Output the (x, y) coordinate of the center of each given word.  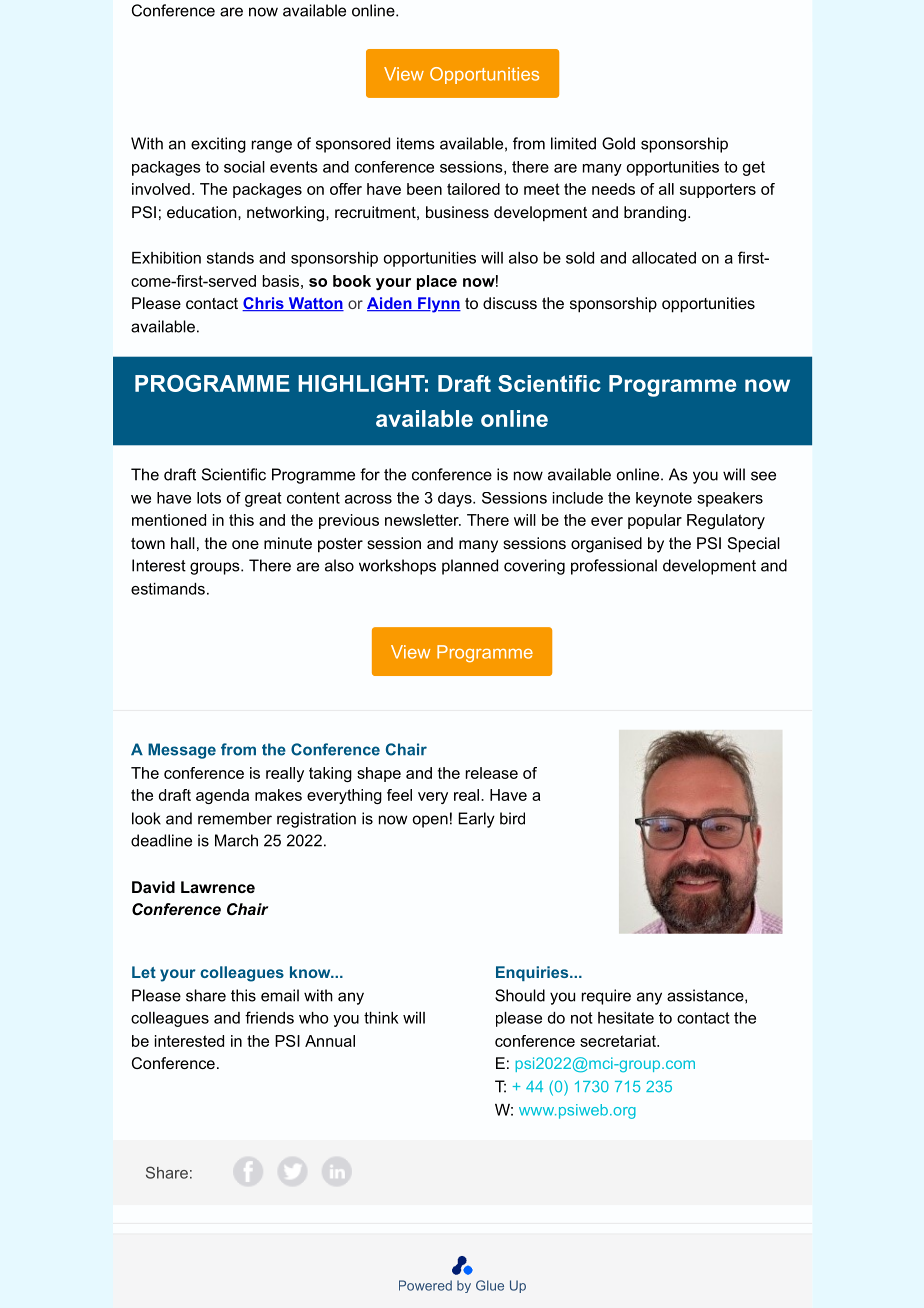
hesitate (626, 1018)
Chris (264, 304)
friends (269, 1017)
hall (183, 543)
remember (235, 818)
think (381, 1018)
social (244, 167)
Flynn (438, 305)
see (763, 476)
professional (614, 567)
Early (476, 820)
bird (512, 818)
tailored (473, 189)
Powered (425, 1285)
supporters (718, 190)
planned (470, 567)
